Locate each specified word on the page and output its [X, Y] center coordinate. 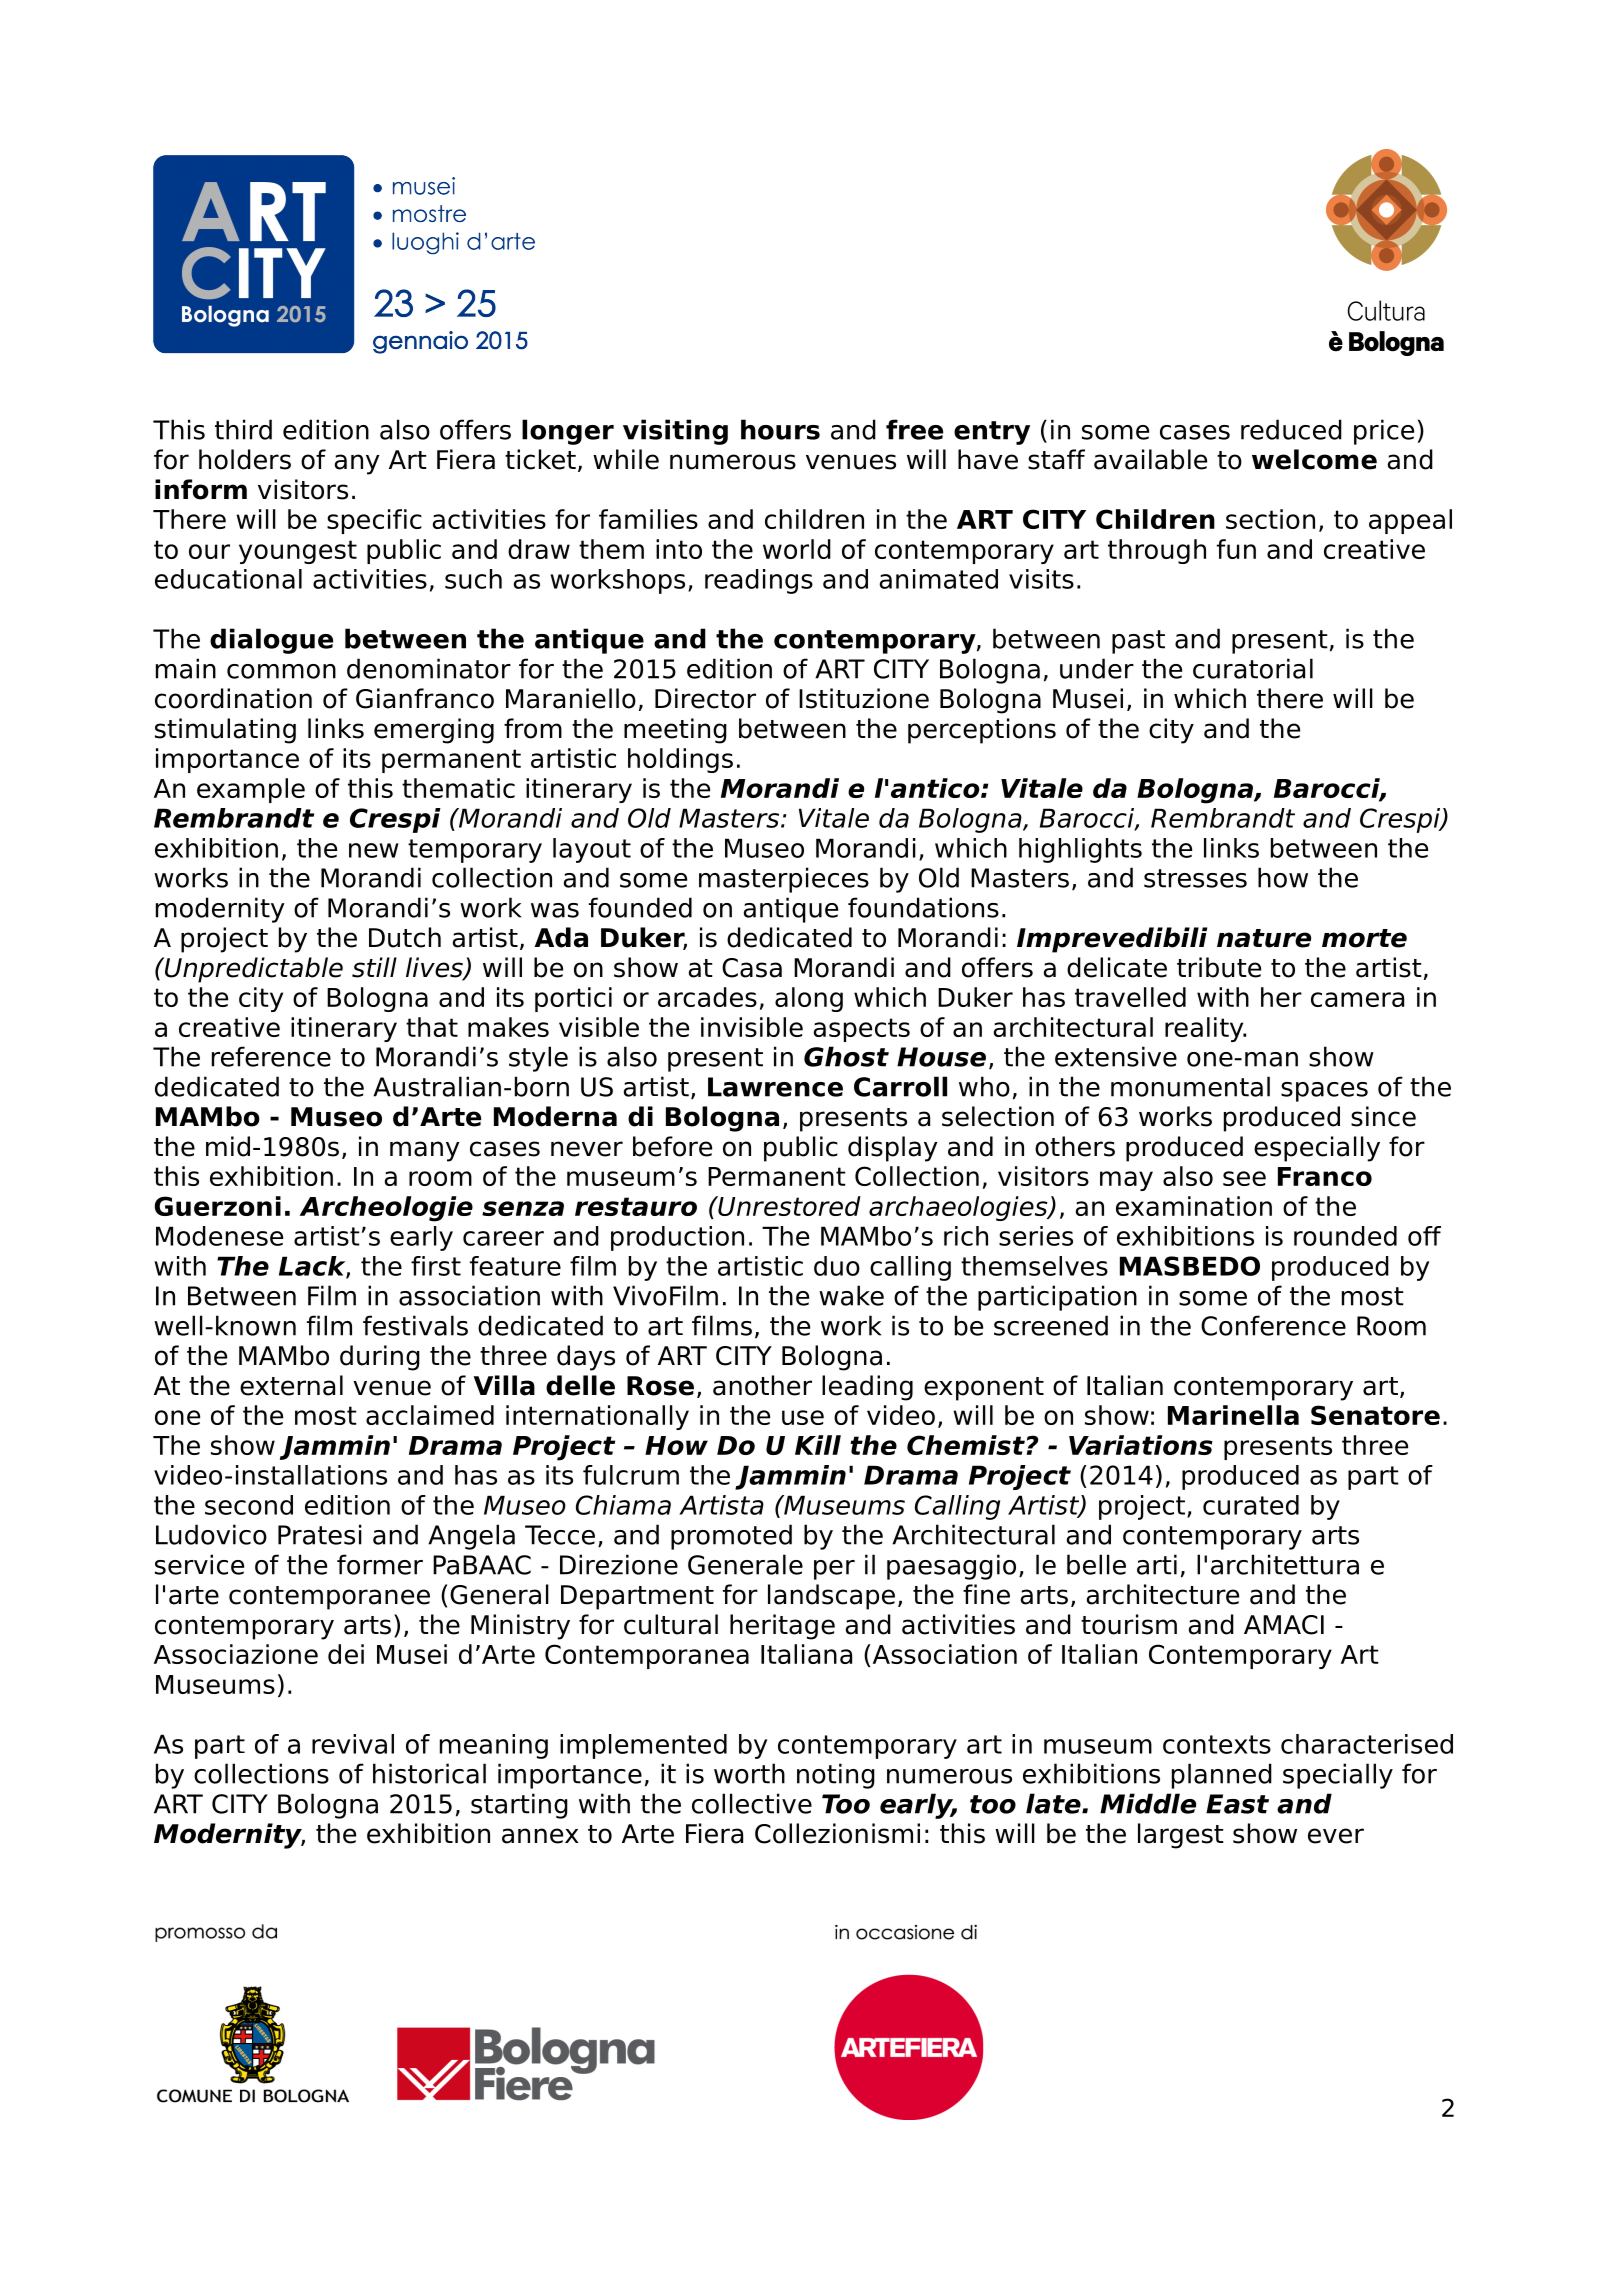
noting [836, 1776]
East [1237, 1804]
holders [245, 459]
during [380, 1358]
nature [1264, 938]
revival [353, 1744]
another [762, 1385]
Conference [1273, 1325]
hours [780, 429]
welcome [1314, 459]
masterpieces [784, 880]
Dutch [405, 937]
